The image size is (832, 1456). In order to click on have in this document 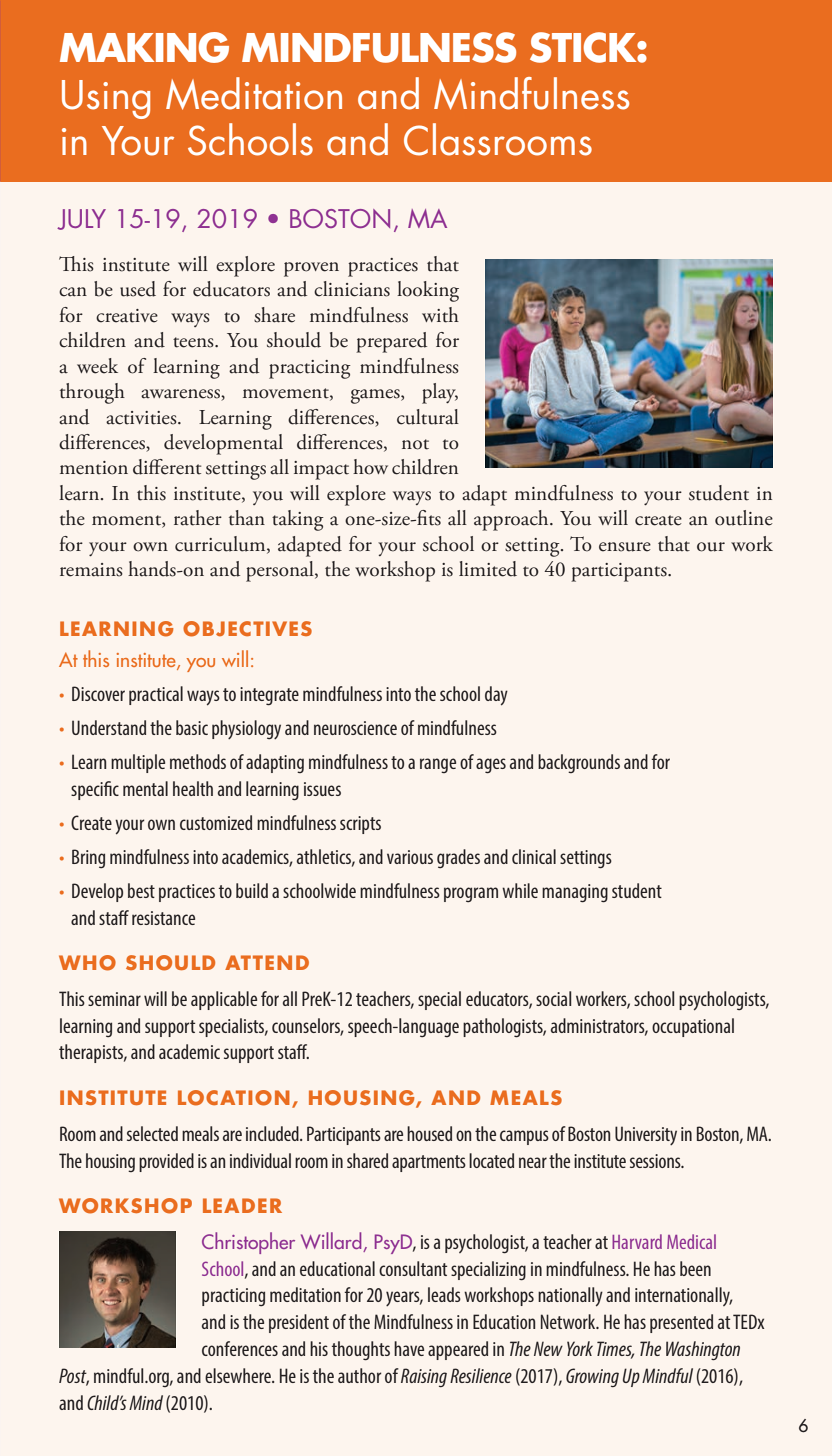, I will do `click(409, 1348)`.
